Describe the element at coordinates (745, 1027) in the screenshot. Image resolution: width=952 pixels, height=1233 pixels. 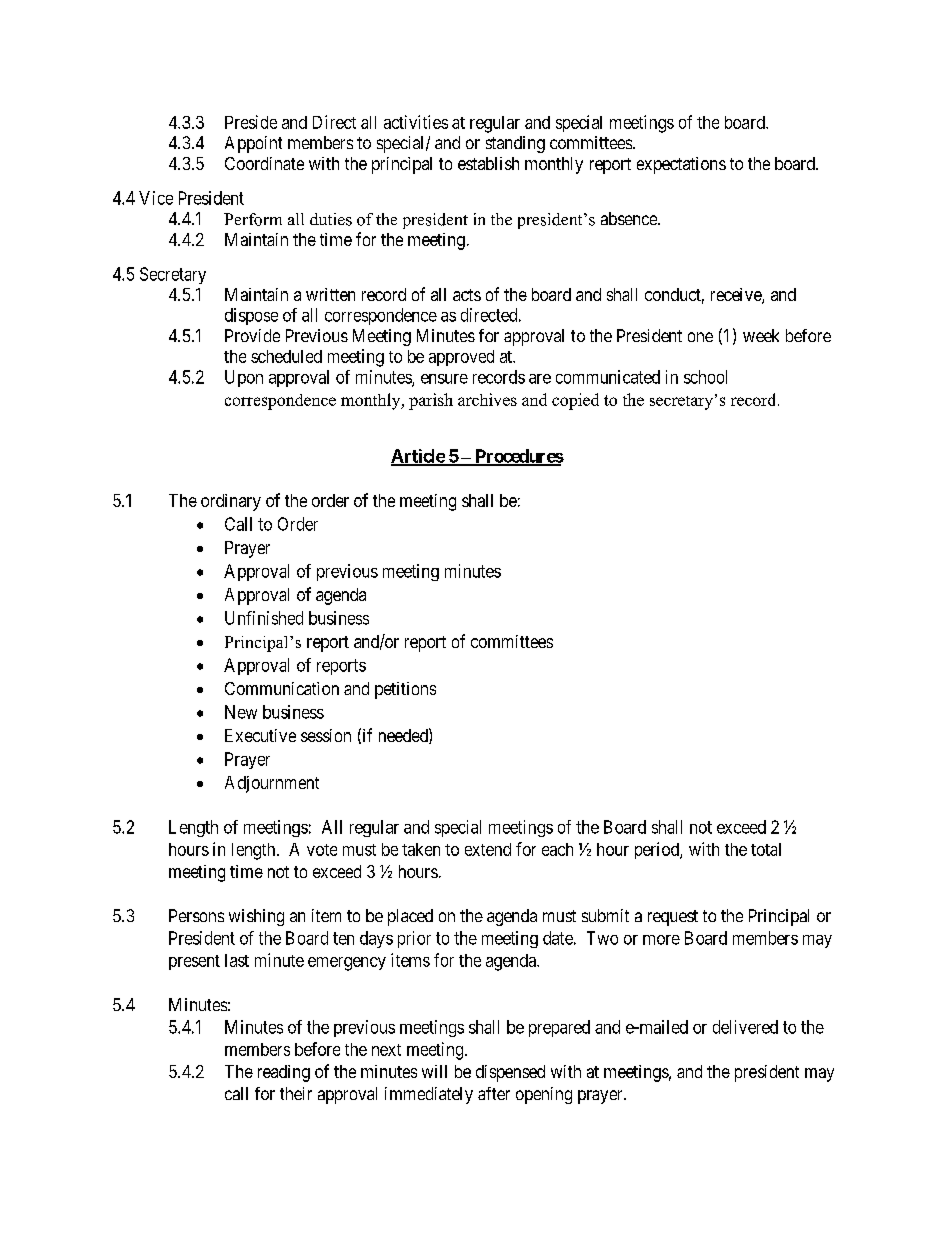
I see `delivered` at that location.
